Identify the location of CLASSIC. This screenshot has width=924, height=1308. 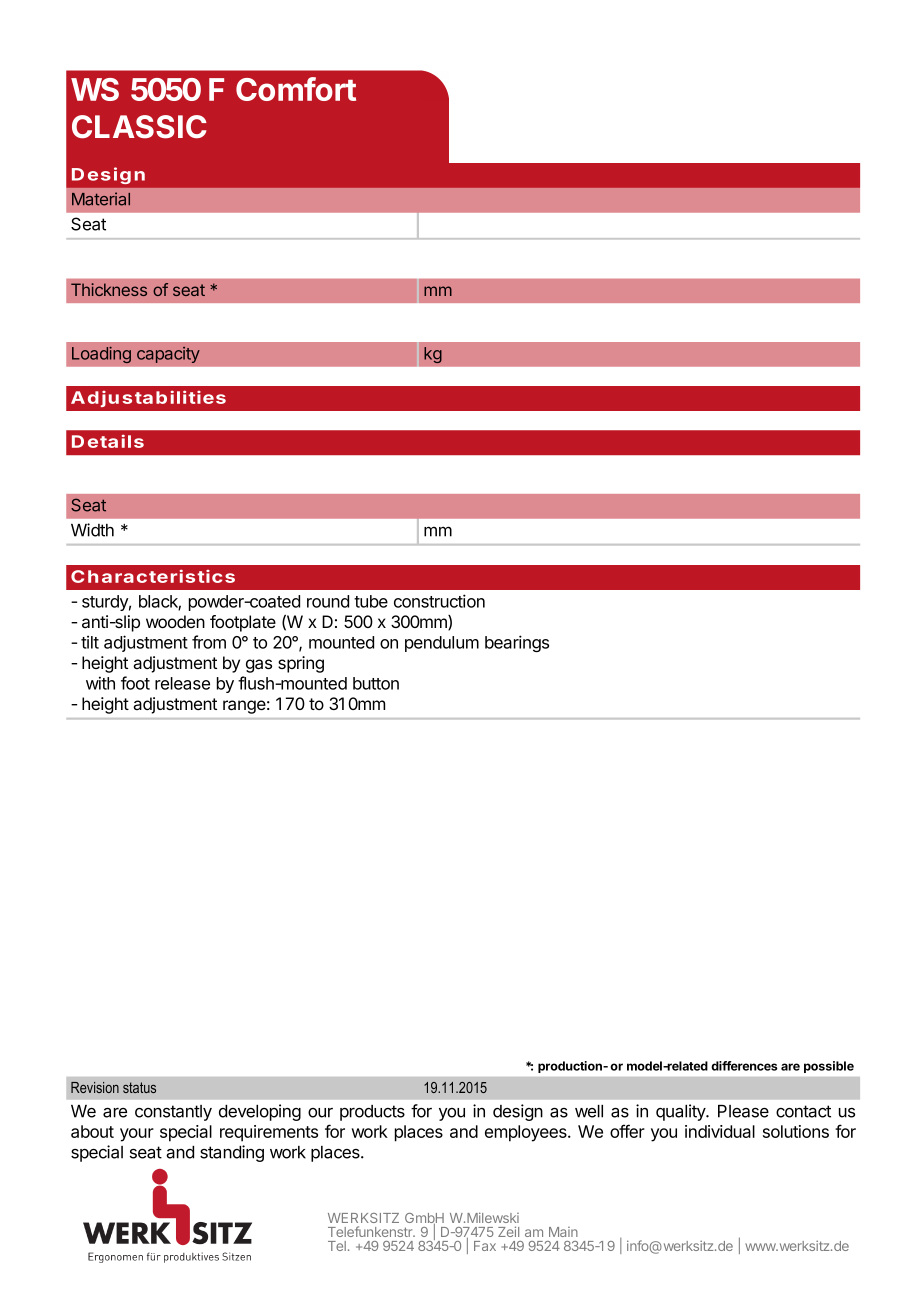
(139, 127).
